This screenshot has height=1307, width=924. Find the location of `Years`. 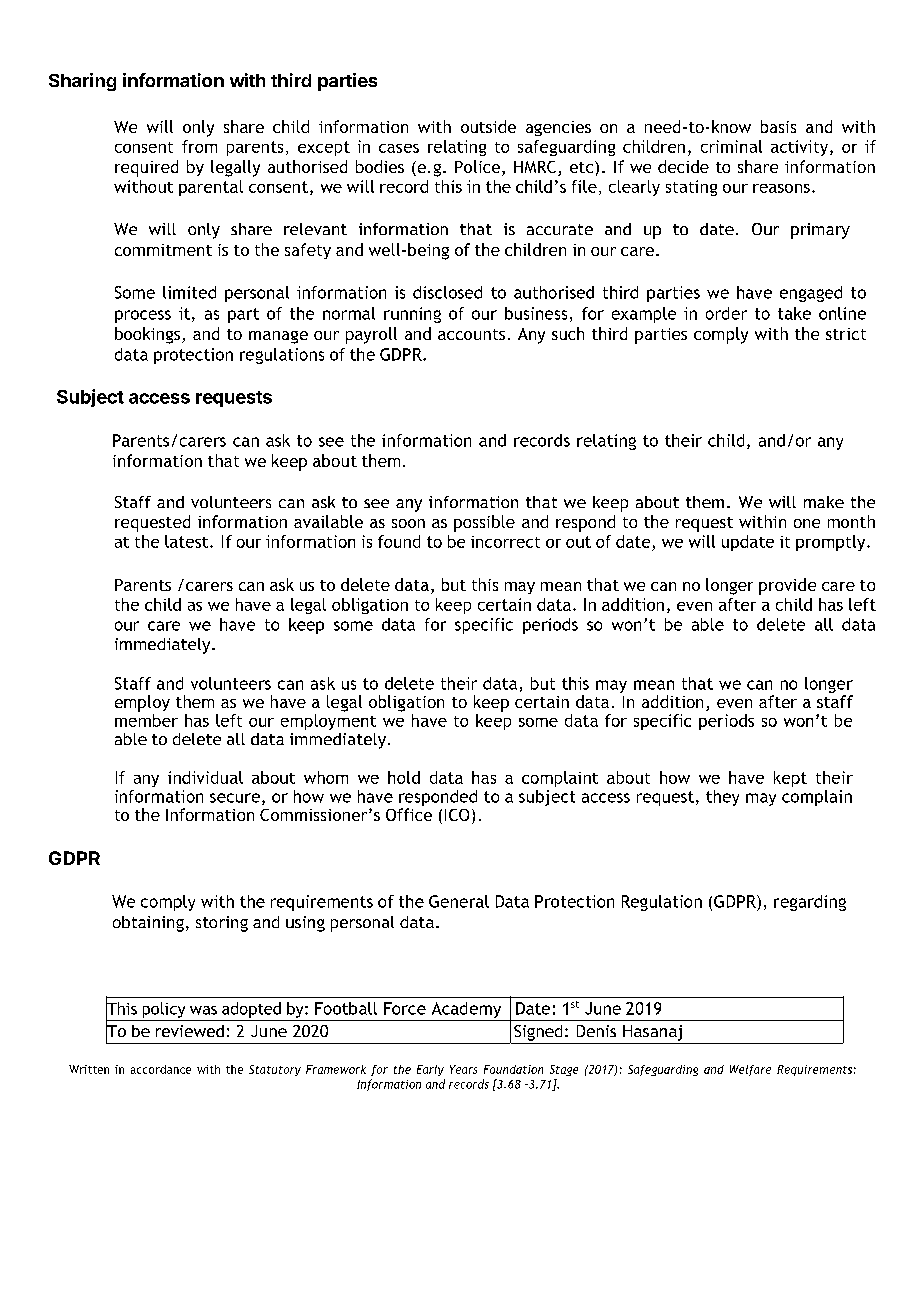

Years is located at coordinates (463, 1069).
